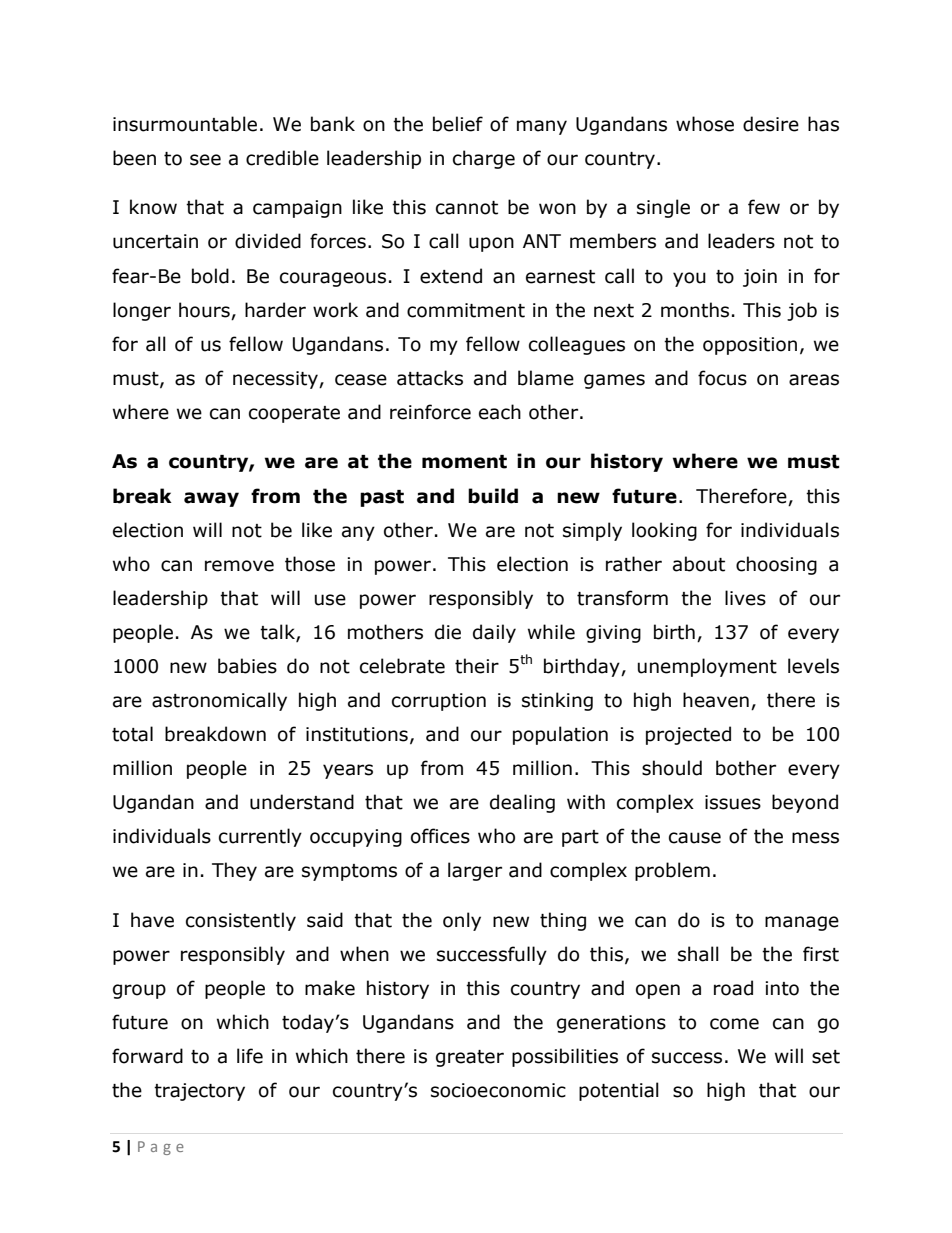  Describe the element at coordinates (205, 160) in the screenshot. I see `see` at that location.
